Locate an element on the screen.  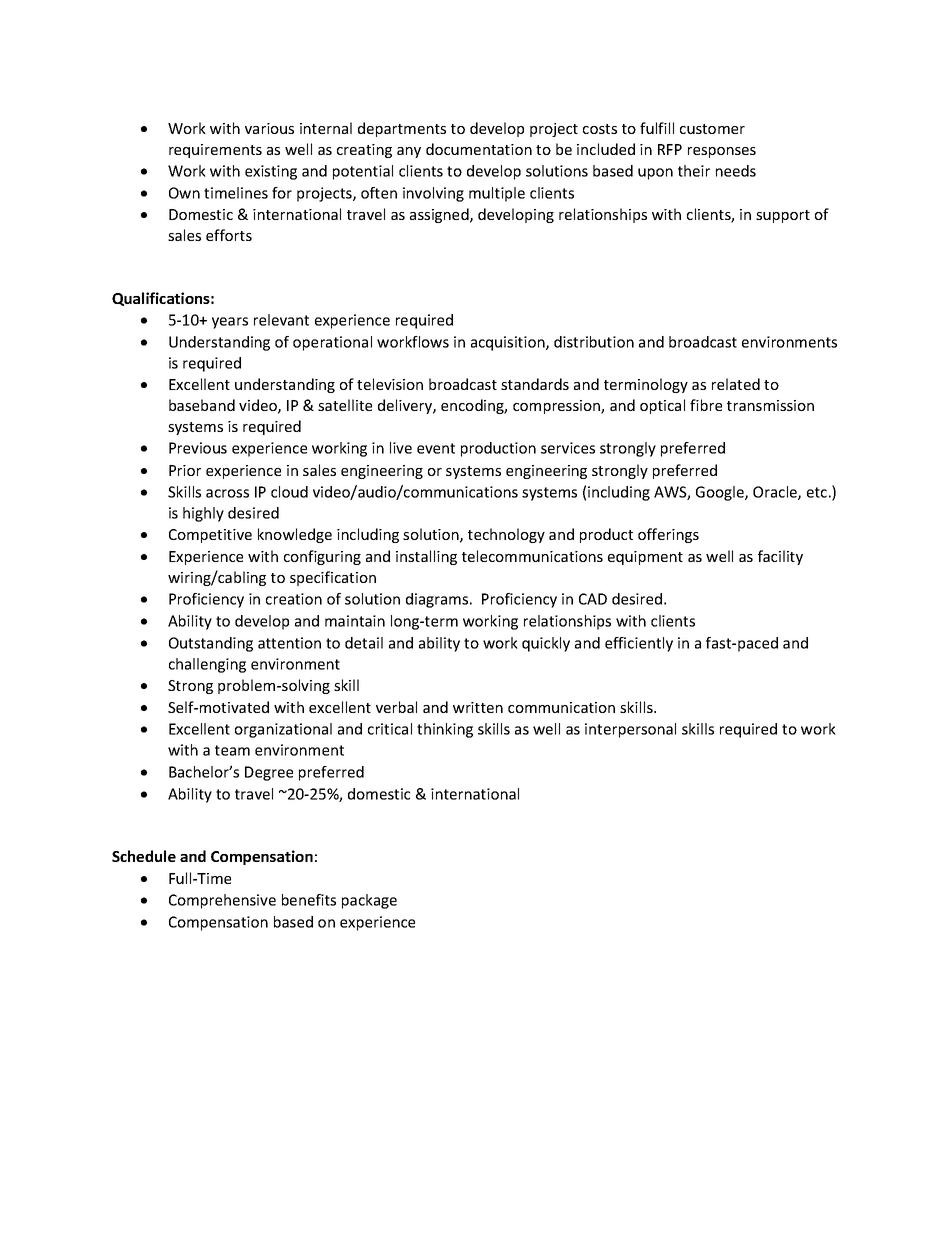
efficiently is located at coordinates (639, 644).
